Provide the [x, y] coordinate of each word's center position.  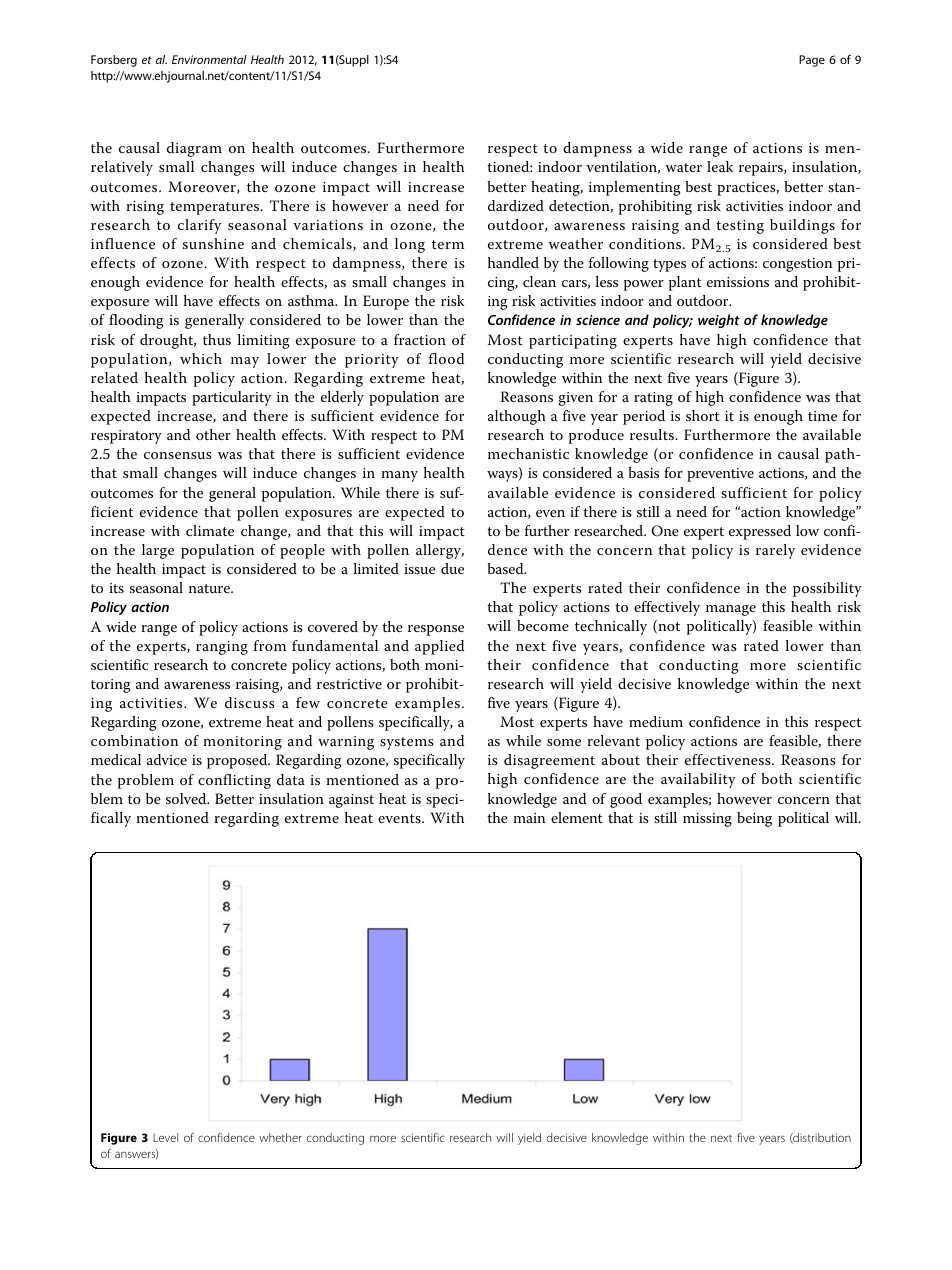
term [448, 244]
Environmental [209, 59]
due [452, 568]
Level [165, 1137]
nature [210, 588]
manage [731, 610]
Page [812, 61]
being [754, 819]
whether [280, 1137]
